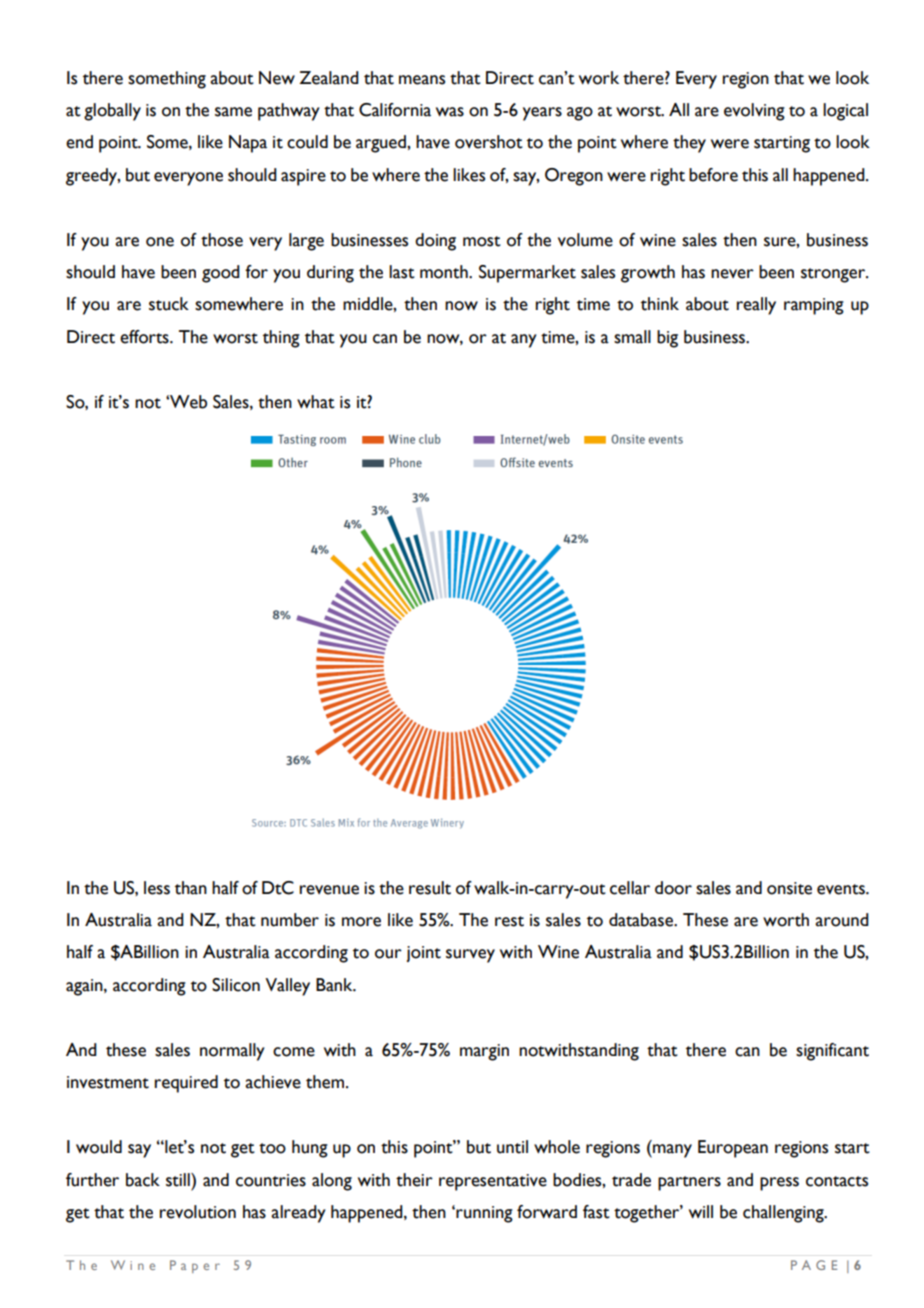 The height and width of the image is (1308, 924). Describe the element at coordinates (470, 956) in the image. I see `survey` at that location.
